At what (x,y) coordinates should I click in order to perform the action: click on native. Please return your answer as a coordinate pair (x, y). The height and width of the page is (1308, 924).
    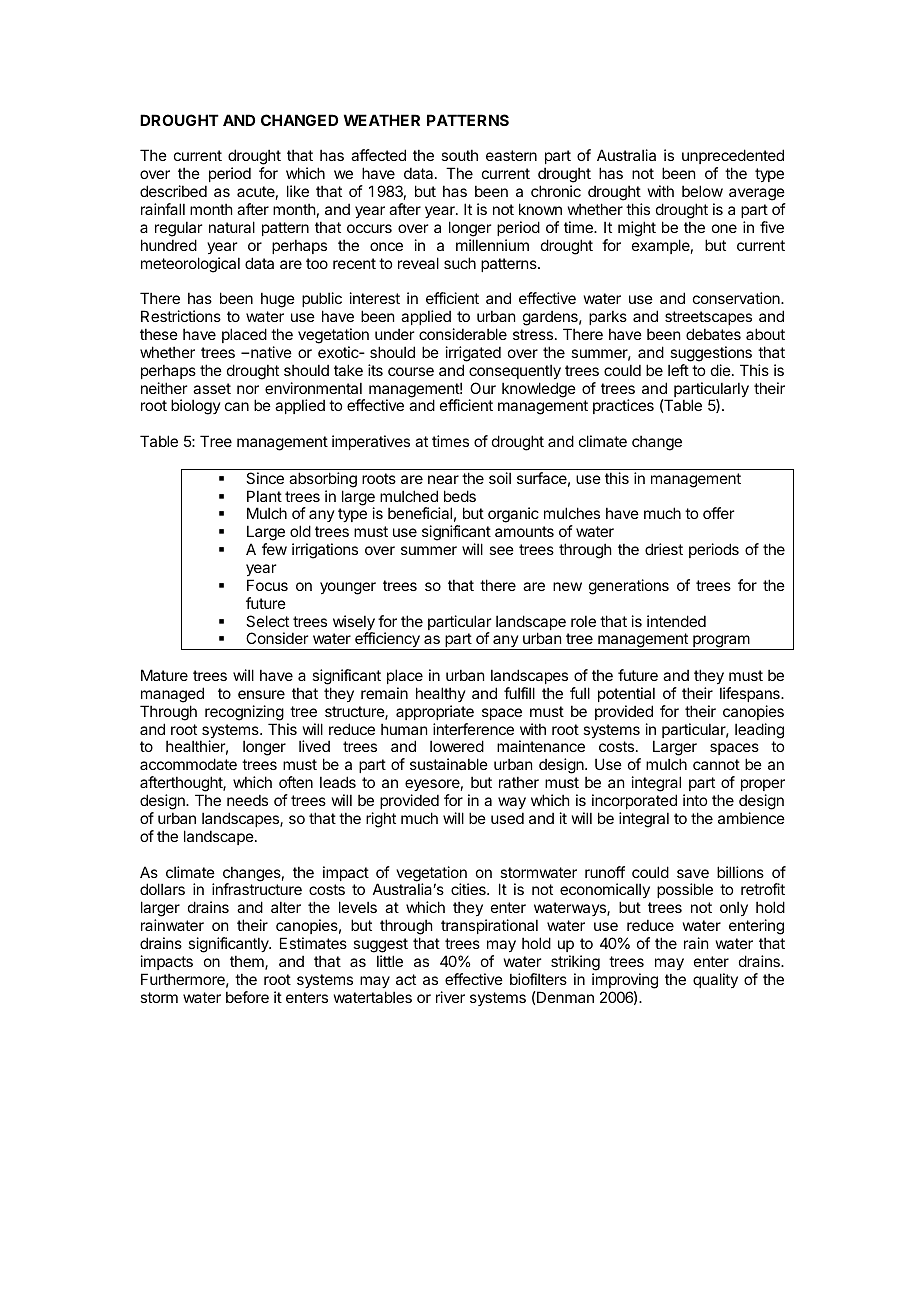
    Looking at the image, I should click on (270, 352).
